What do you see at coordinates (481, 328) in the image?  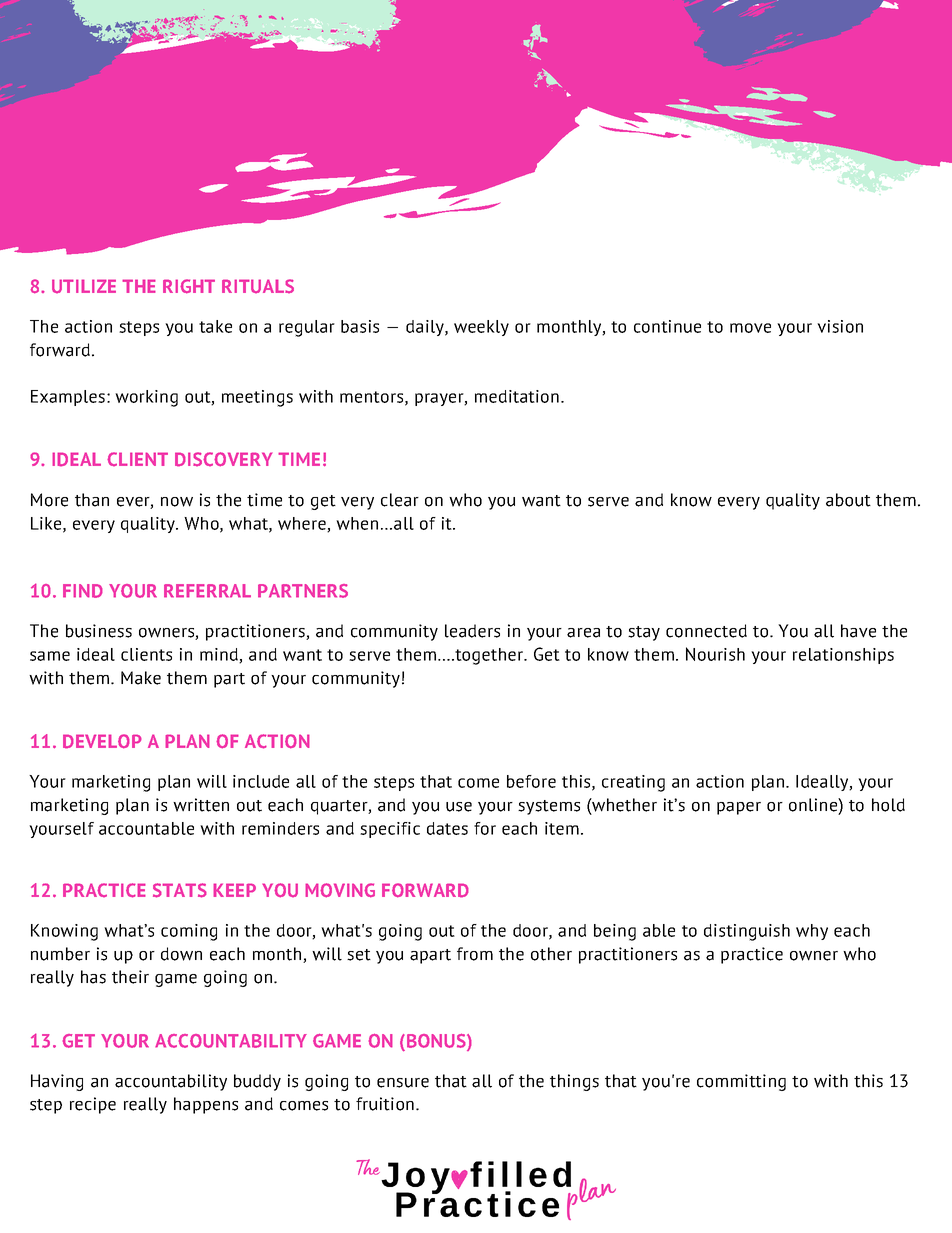 I see `weekly` at bounding box center [481, 328].
